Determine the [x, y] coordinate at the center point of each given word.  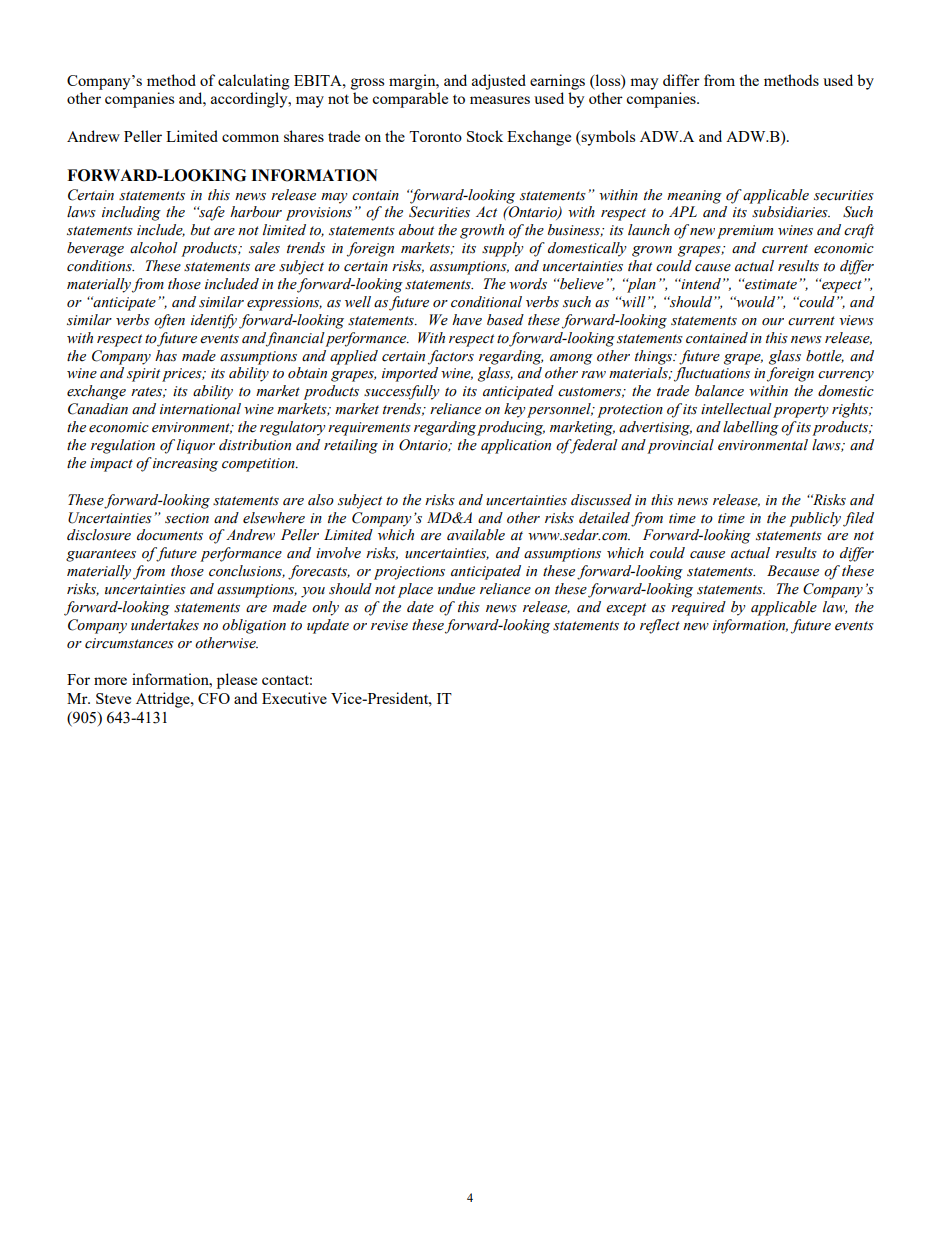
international [200, 409]
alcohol [154, 248]
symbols [607, 138]
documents [170, 535]
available [476, 535]
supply [503, 249]
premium [745, 232]
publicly [815, 519]
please [237, 681]
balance [719, 391]
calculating [253, 82]
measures [500, 100]
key [515, 410]
